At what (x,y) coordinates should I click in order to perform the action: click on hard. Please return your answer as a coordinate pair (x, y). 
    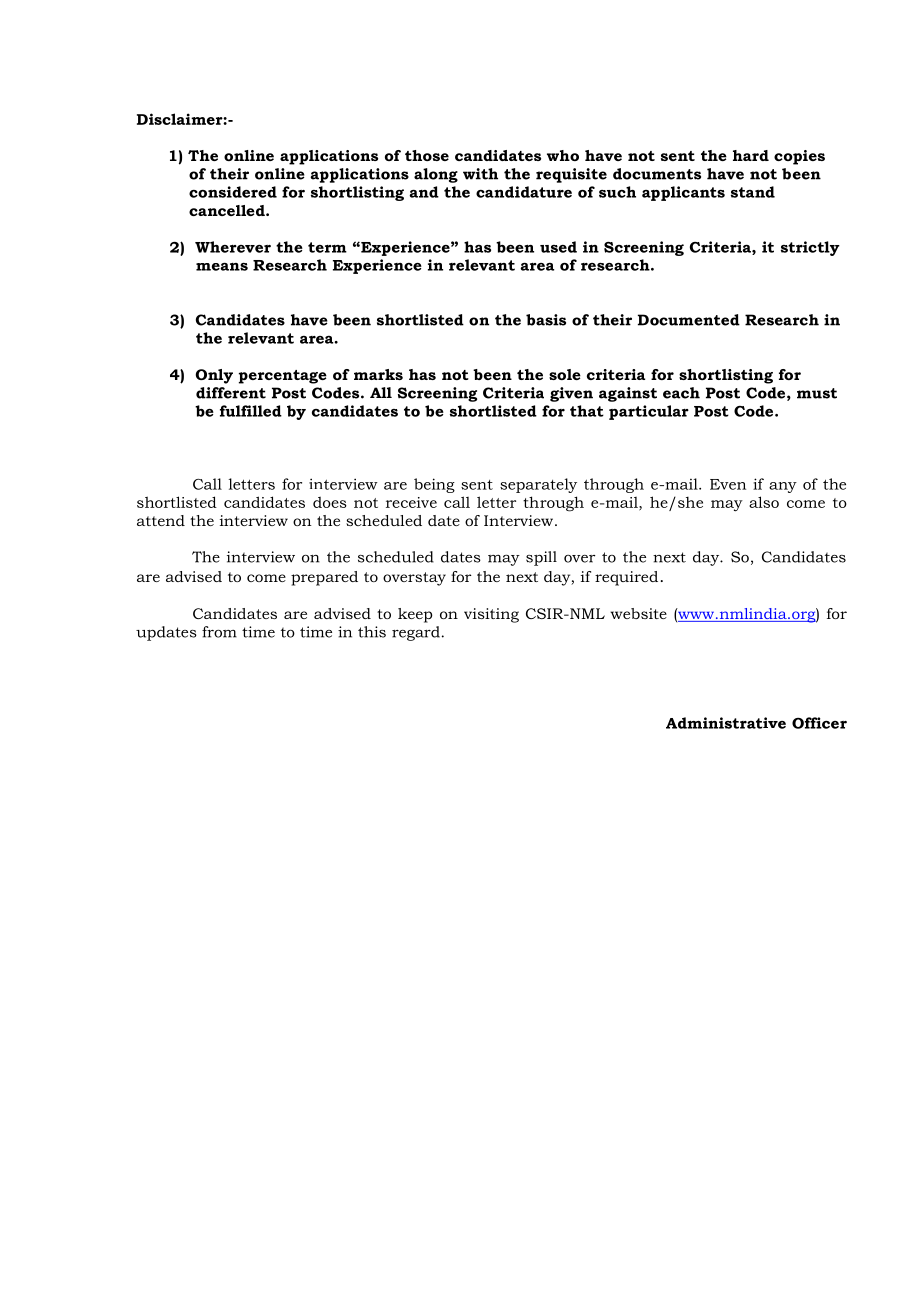
    Looking at the image, I should click on (751, 155).
